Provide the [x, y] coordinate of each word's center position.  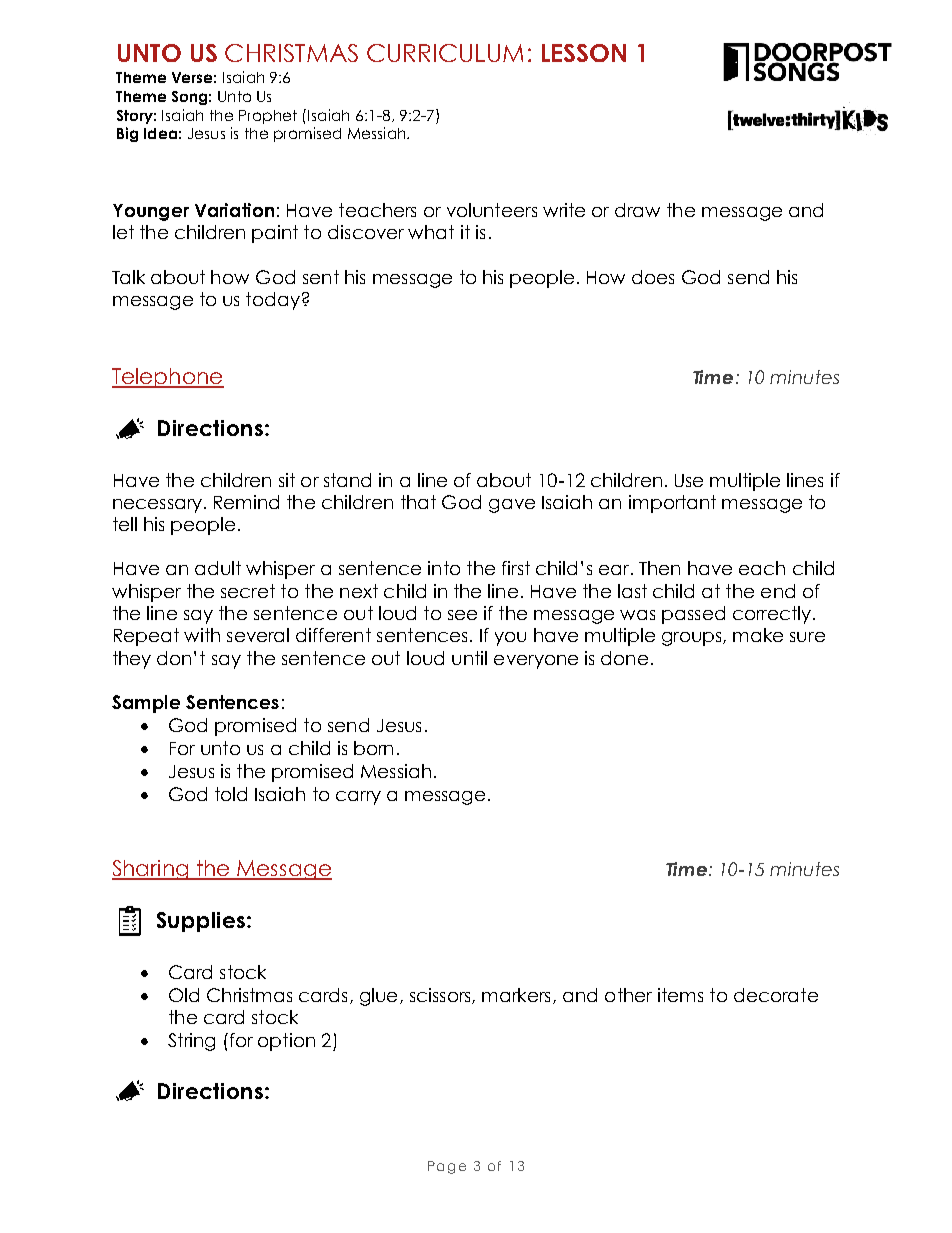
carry [358, 798]
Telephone [168, 378]
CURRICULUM [445, 53]
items [680, 995]
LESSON [584, 53]
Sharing [151, 870]
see [462, 615]
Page [447, 1167]
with [202, 635]
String [191, 1042]
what [431, 232]
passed [693, 615]
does [653, 277]
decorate [776, 995]
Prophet [268, 117]
